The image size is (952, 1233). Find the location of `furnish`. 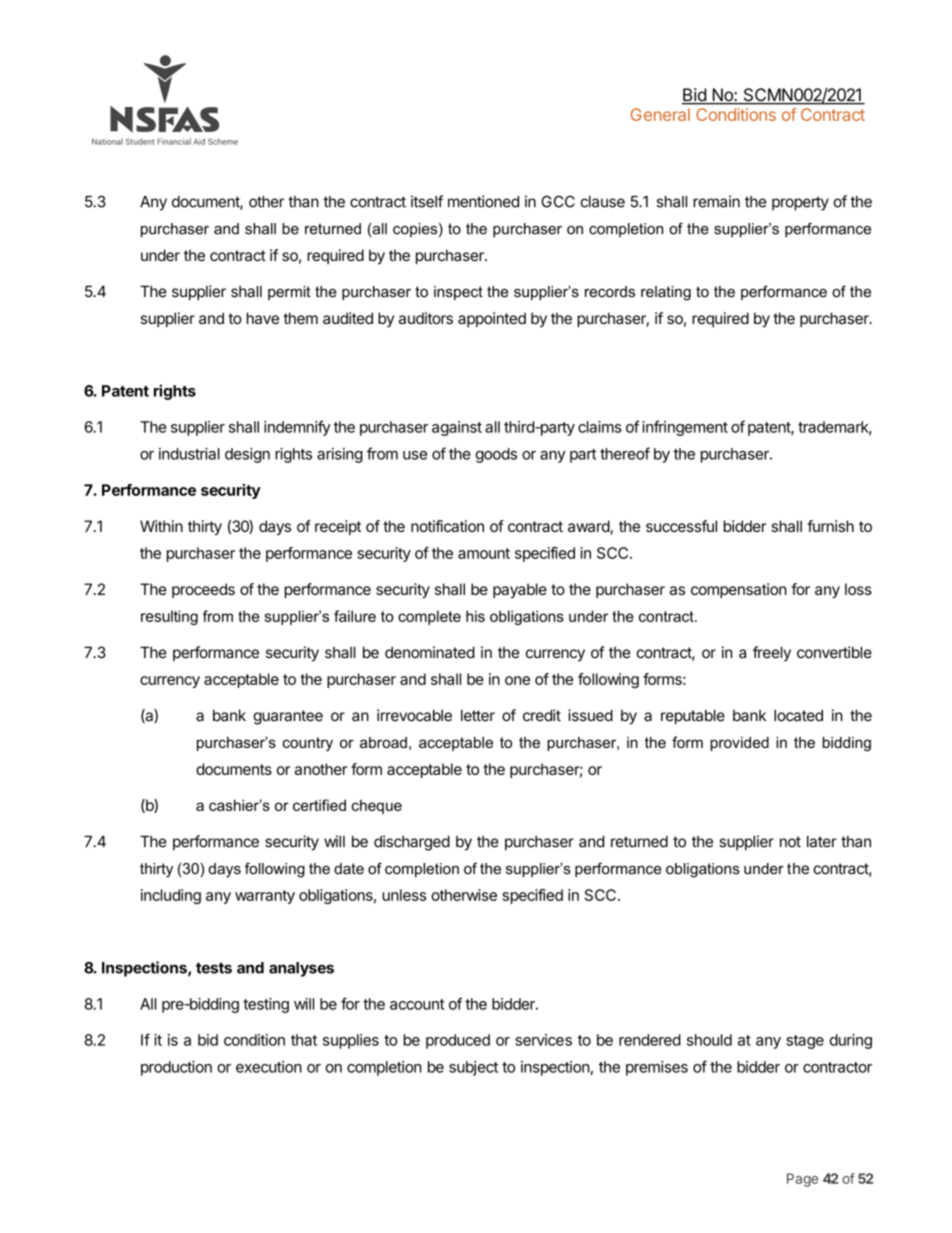

furnish is located at coordinates (830, 526).
